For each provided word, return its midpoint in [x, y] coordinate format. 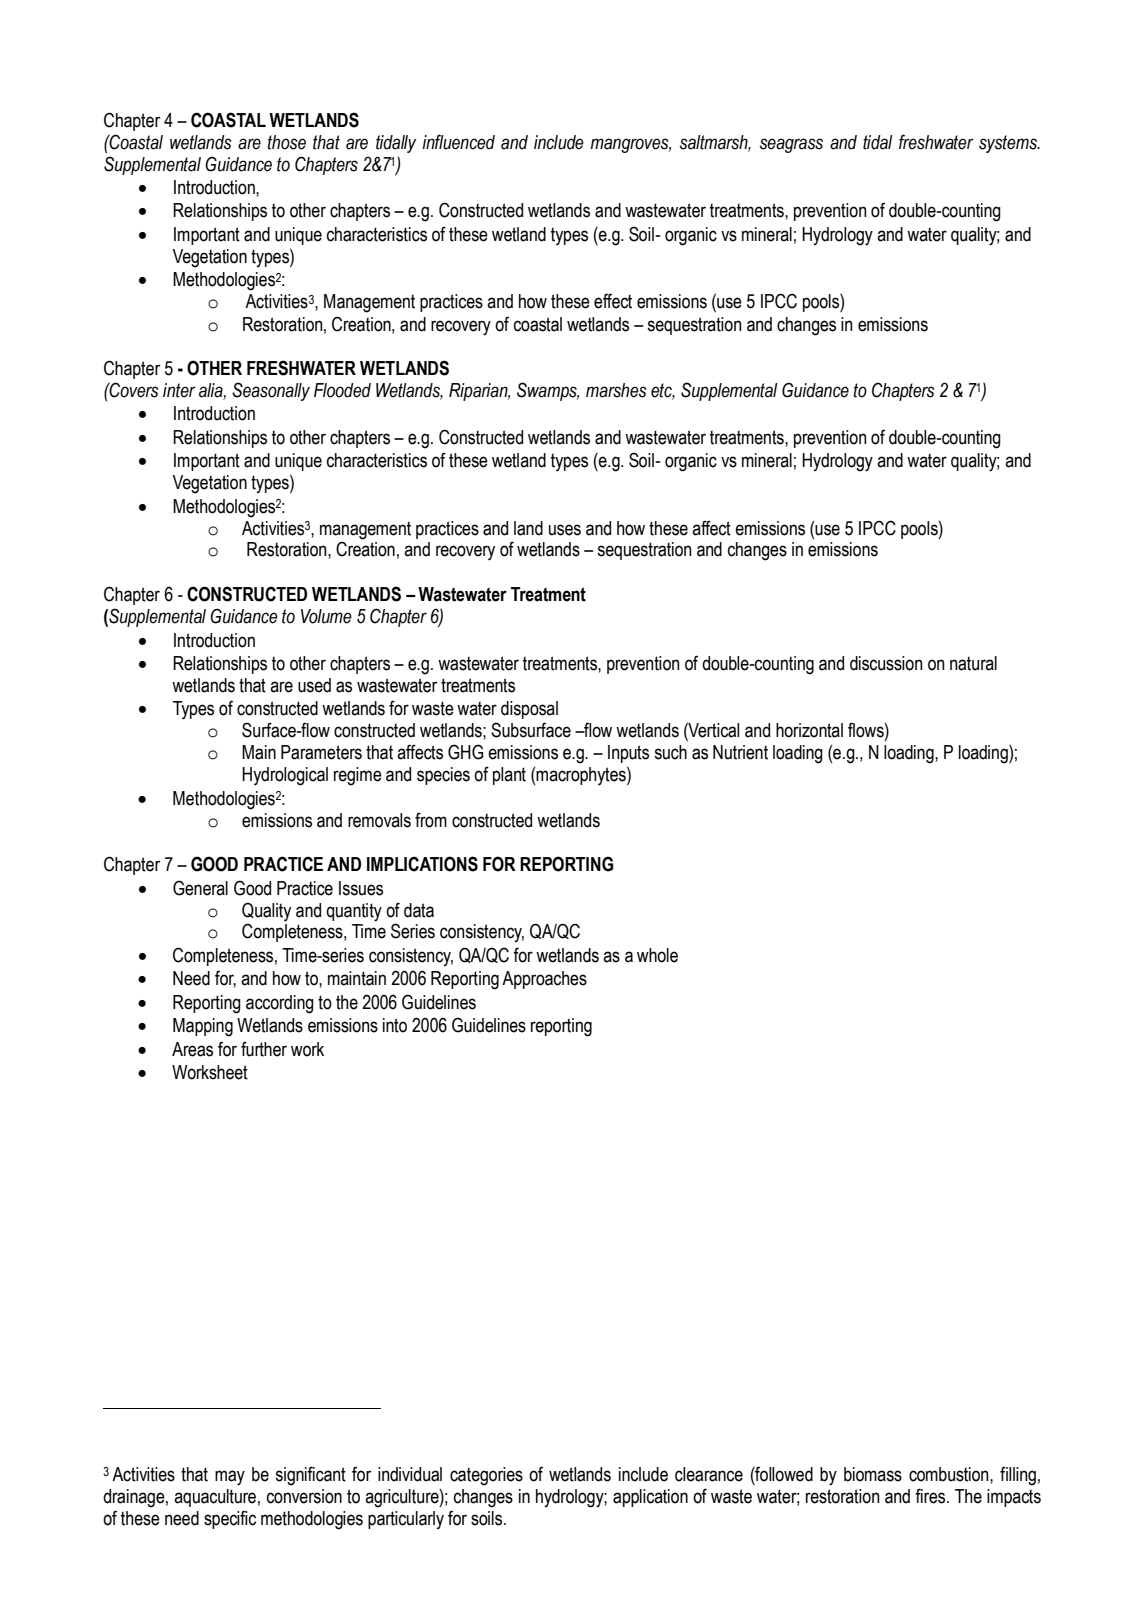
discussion [886, 663]
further [264, 1049]
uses [565, 530]
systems [1009, 144]
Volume [326, 616]
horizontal [809, 730]
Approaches [544, 980]
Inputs [628, 754]
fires [931, 1496]
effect [613, 301]
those [286, 142]
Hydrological [285, 776]
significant [311, 1476]
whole [657, 955]
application [650, 1498]
